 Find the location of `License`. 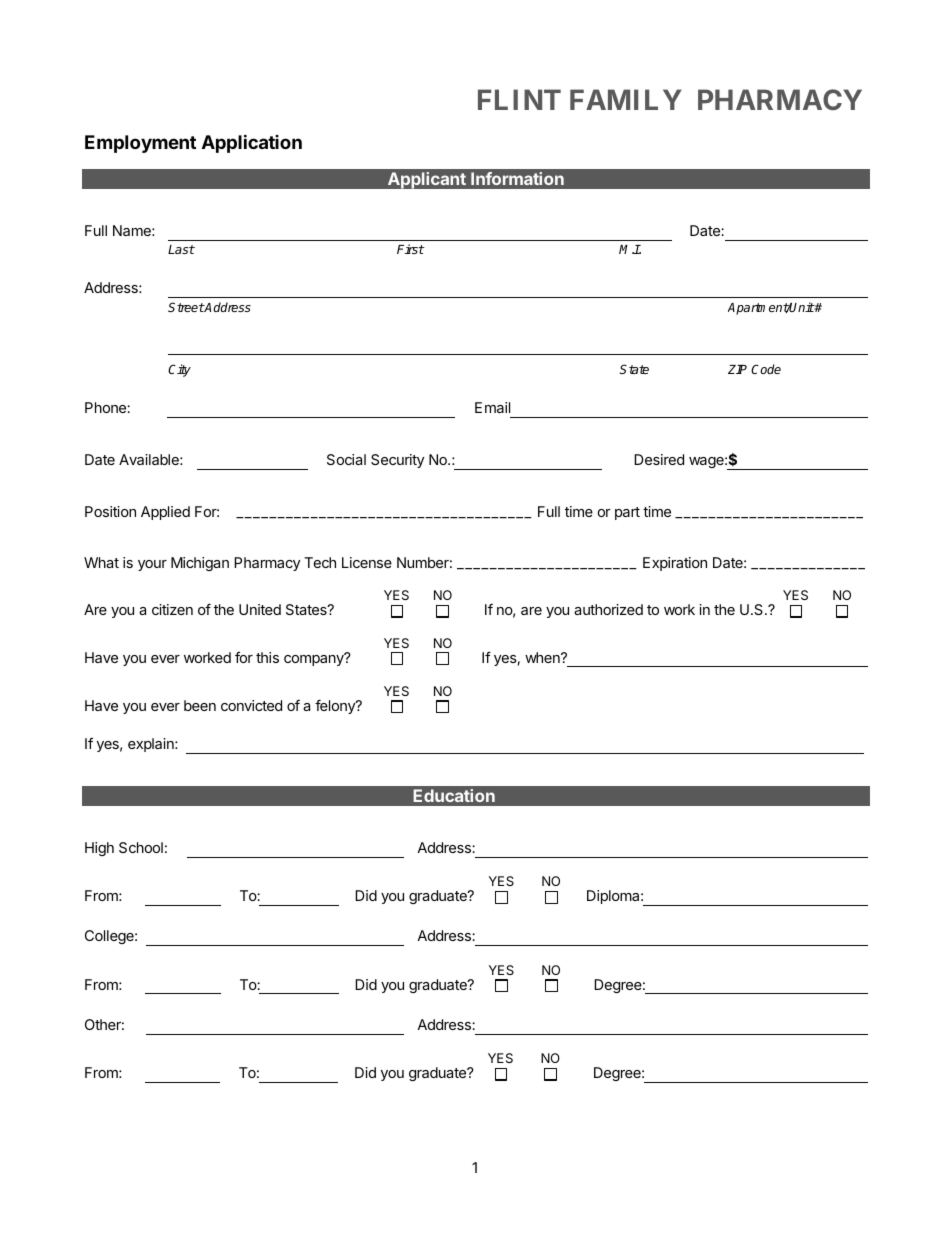

License is located at coordinates (367, 562).
